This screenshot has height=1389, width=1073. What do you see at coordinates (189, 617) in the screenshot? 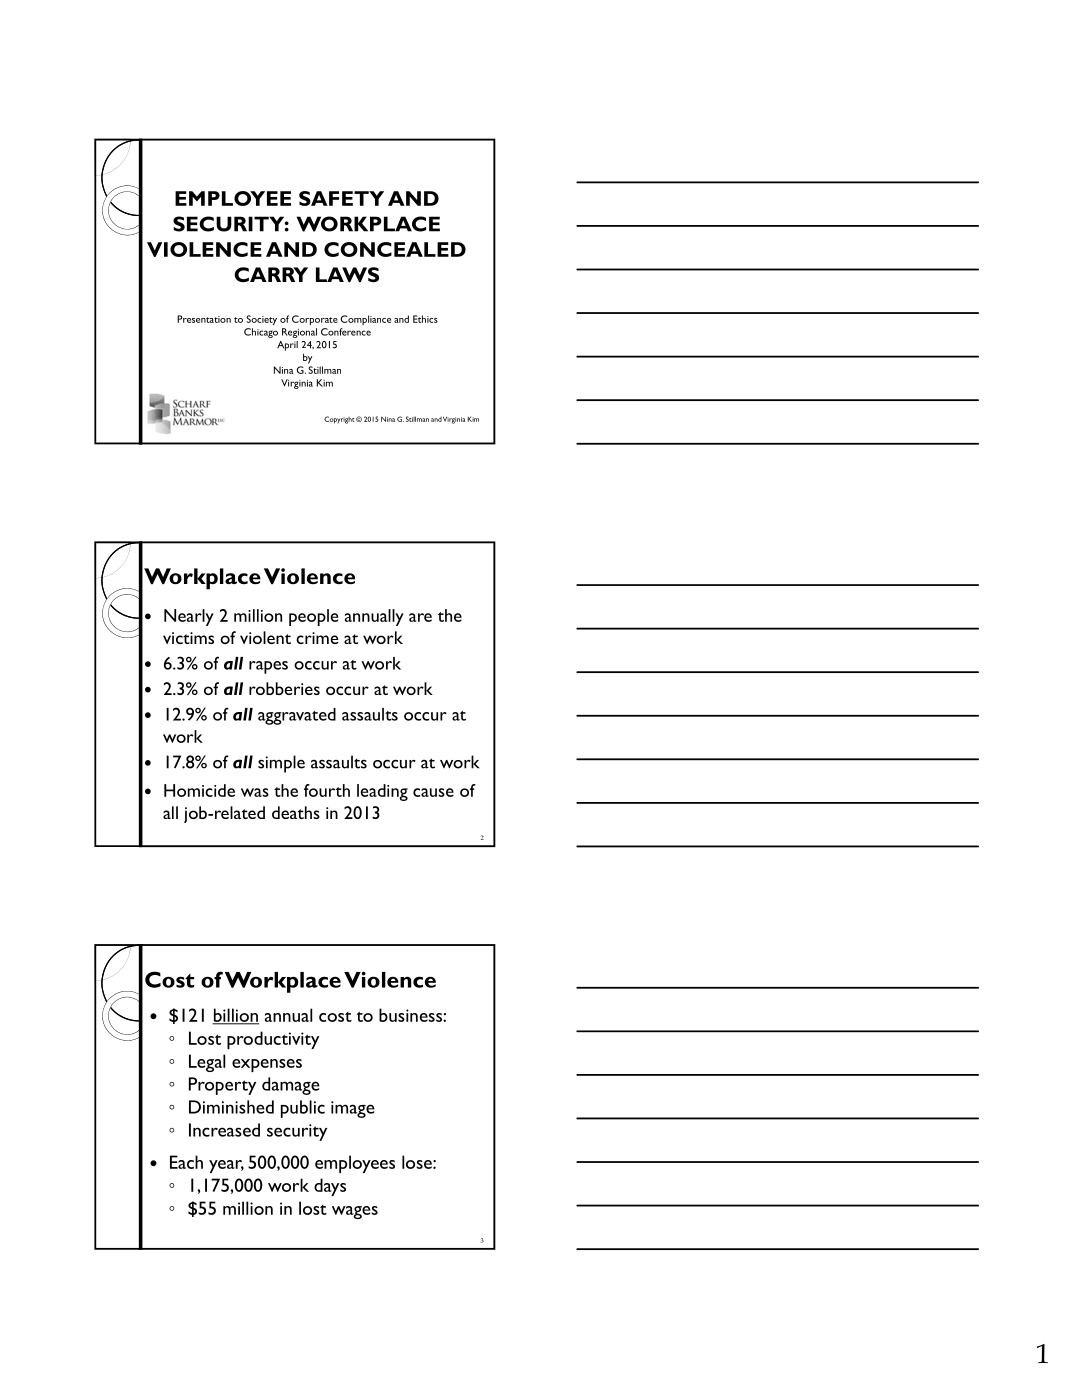
I see `Nearly` at bounding box center [189, 617].
